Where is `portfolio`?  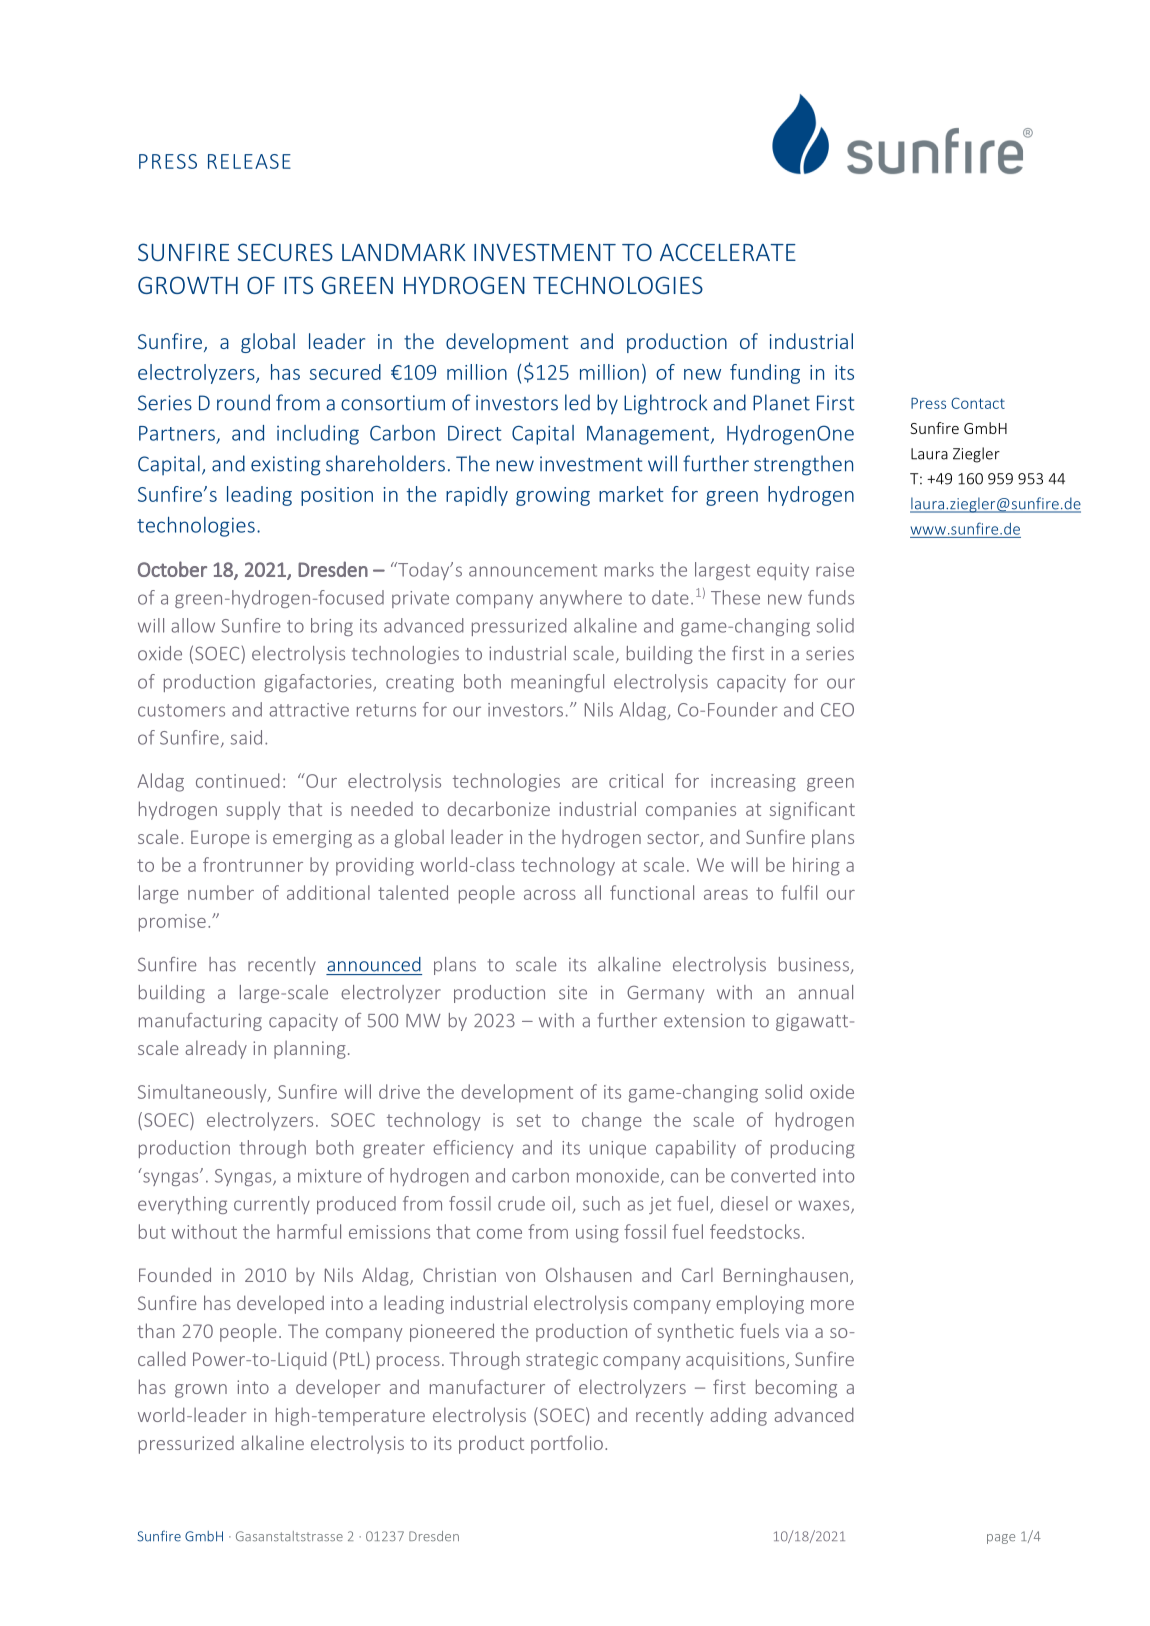
portfolio is located at coordinates (567, 1444).
